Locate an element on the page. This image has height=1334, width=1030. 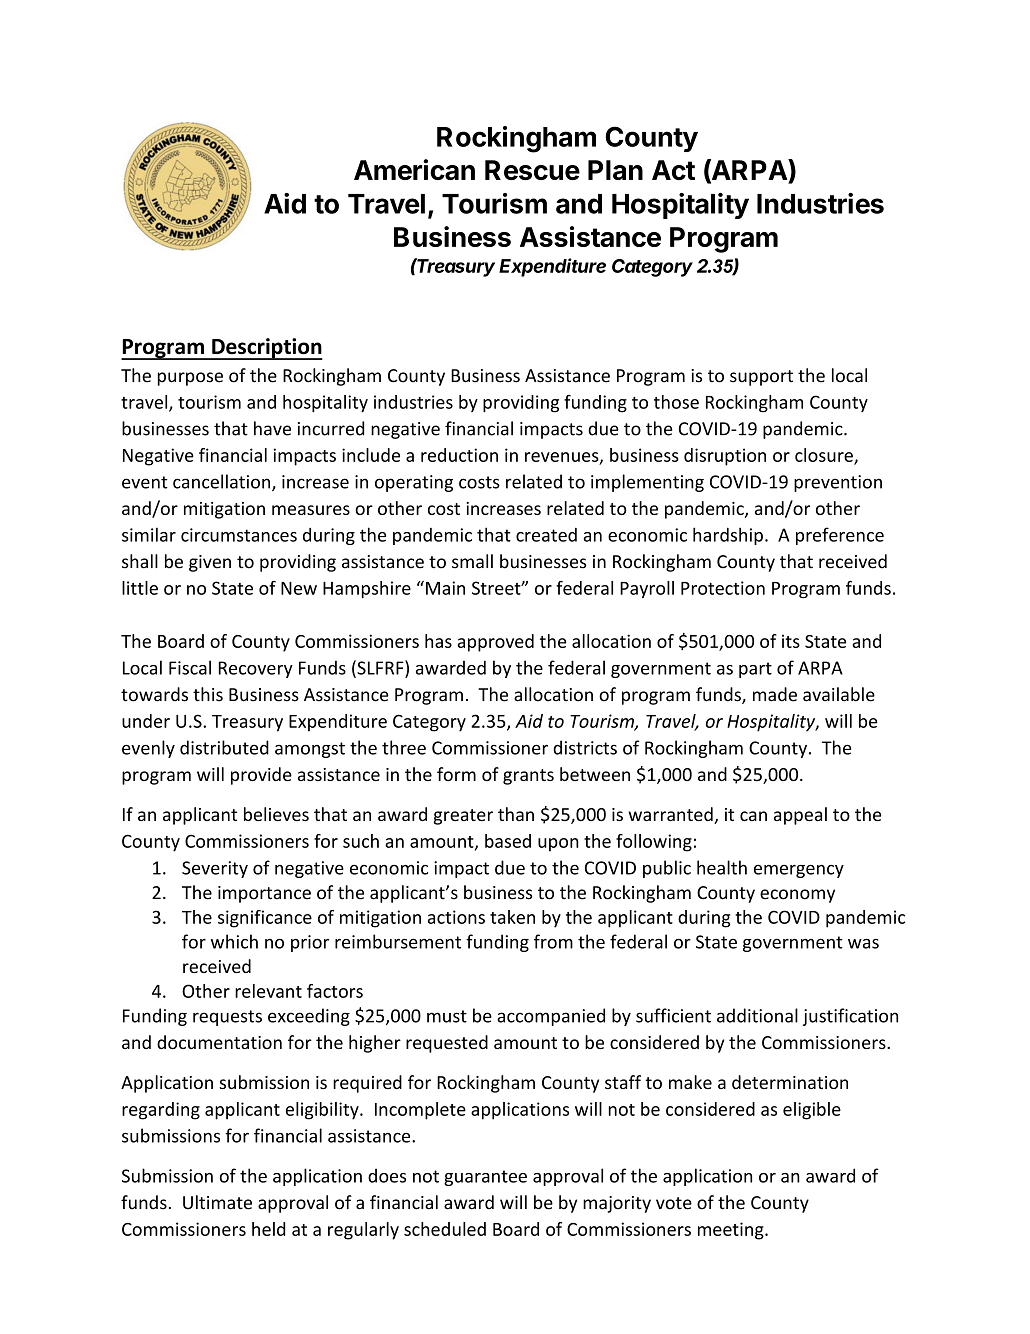
made is located at coordinates (775, 694).
